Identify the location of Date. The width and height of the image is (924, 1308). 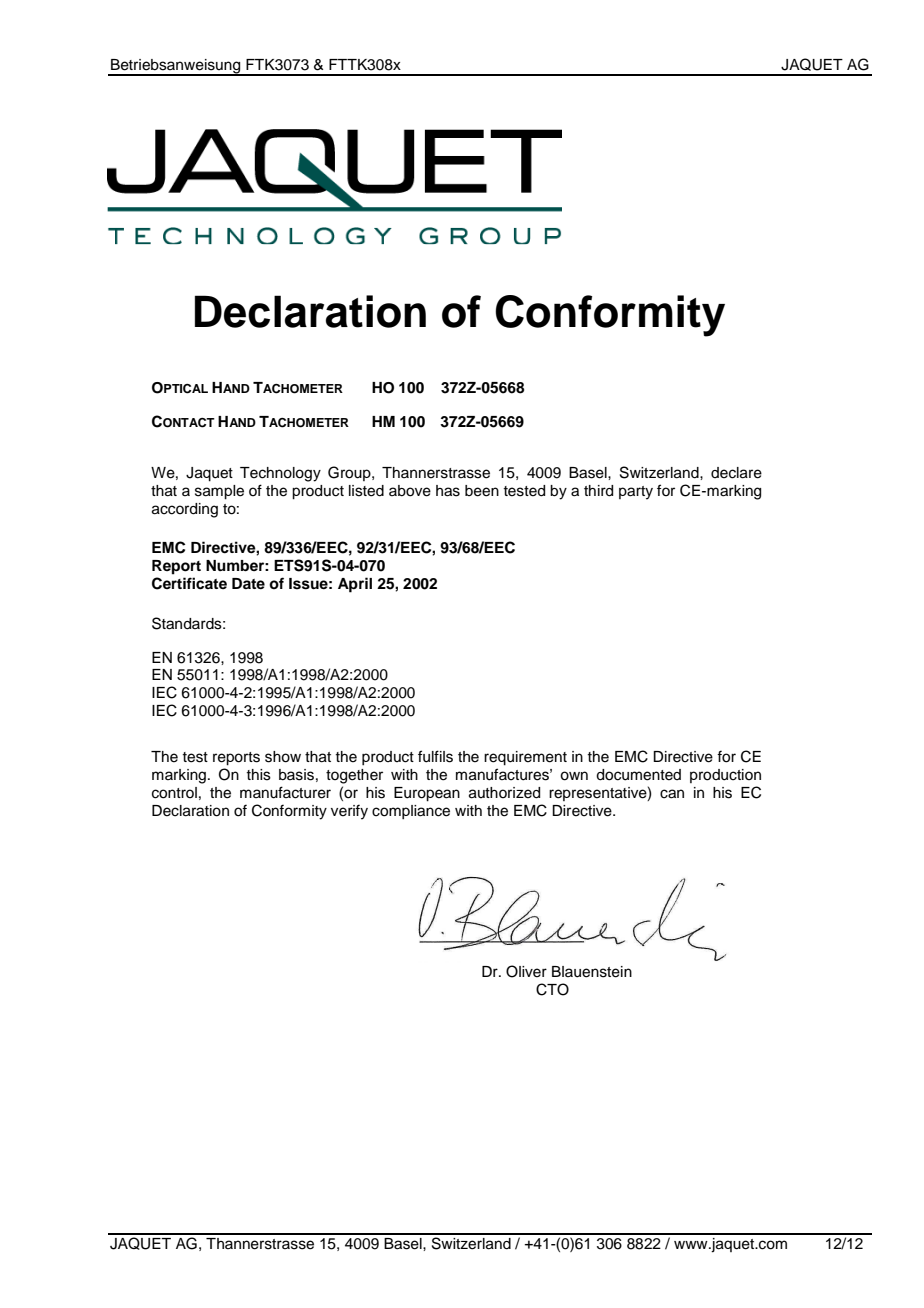
(248, 583).
